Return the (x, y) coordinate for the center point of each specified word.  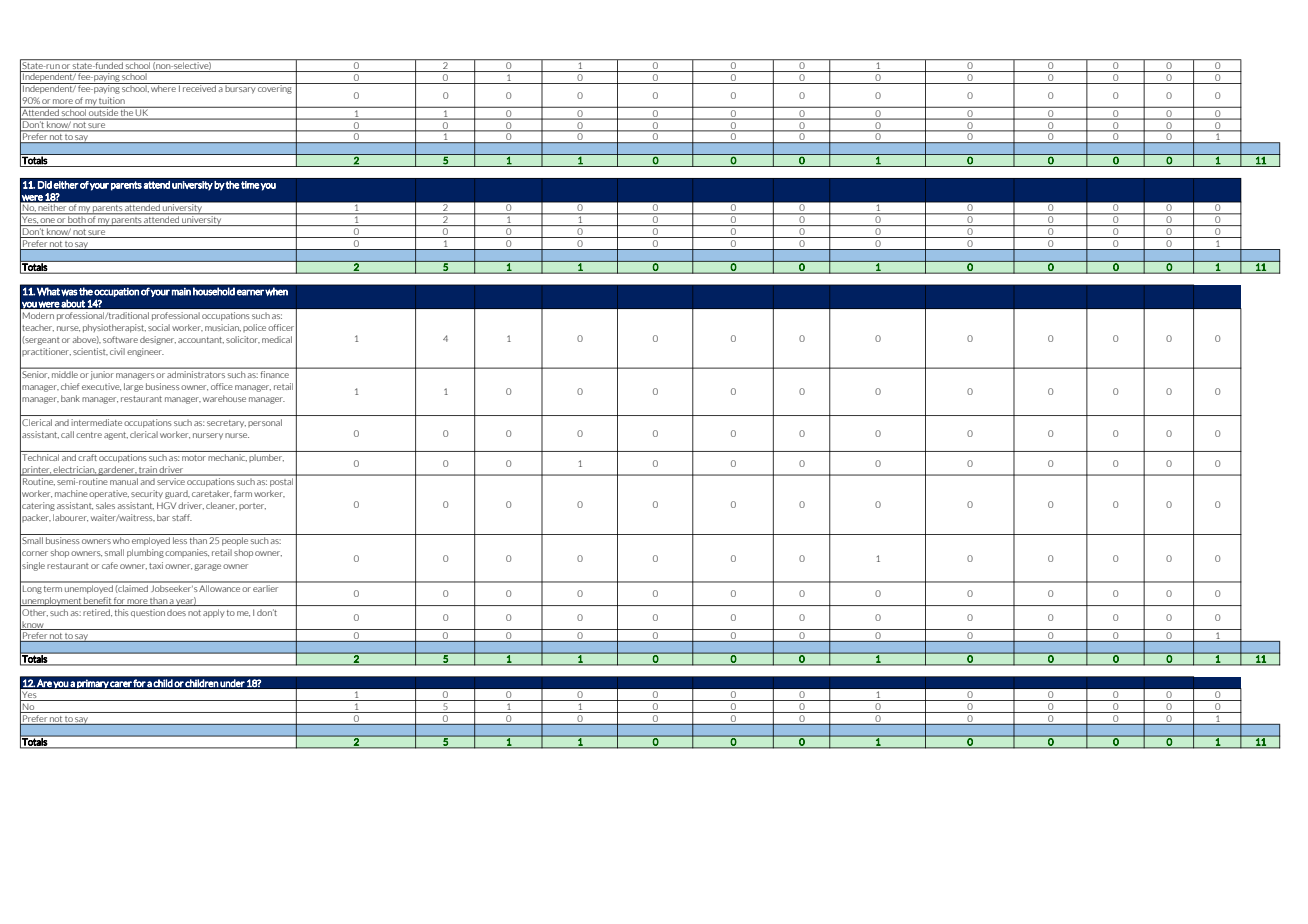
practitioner (46, 352)
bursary (240, 88)
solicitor (243, 339)
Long (32, 589)
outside (103, 111)
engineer (145, 352)
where (164, 87)
